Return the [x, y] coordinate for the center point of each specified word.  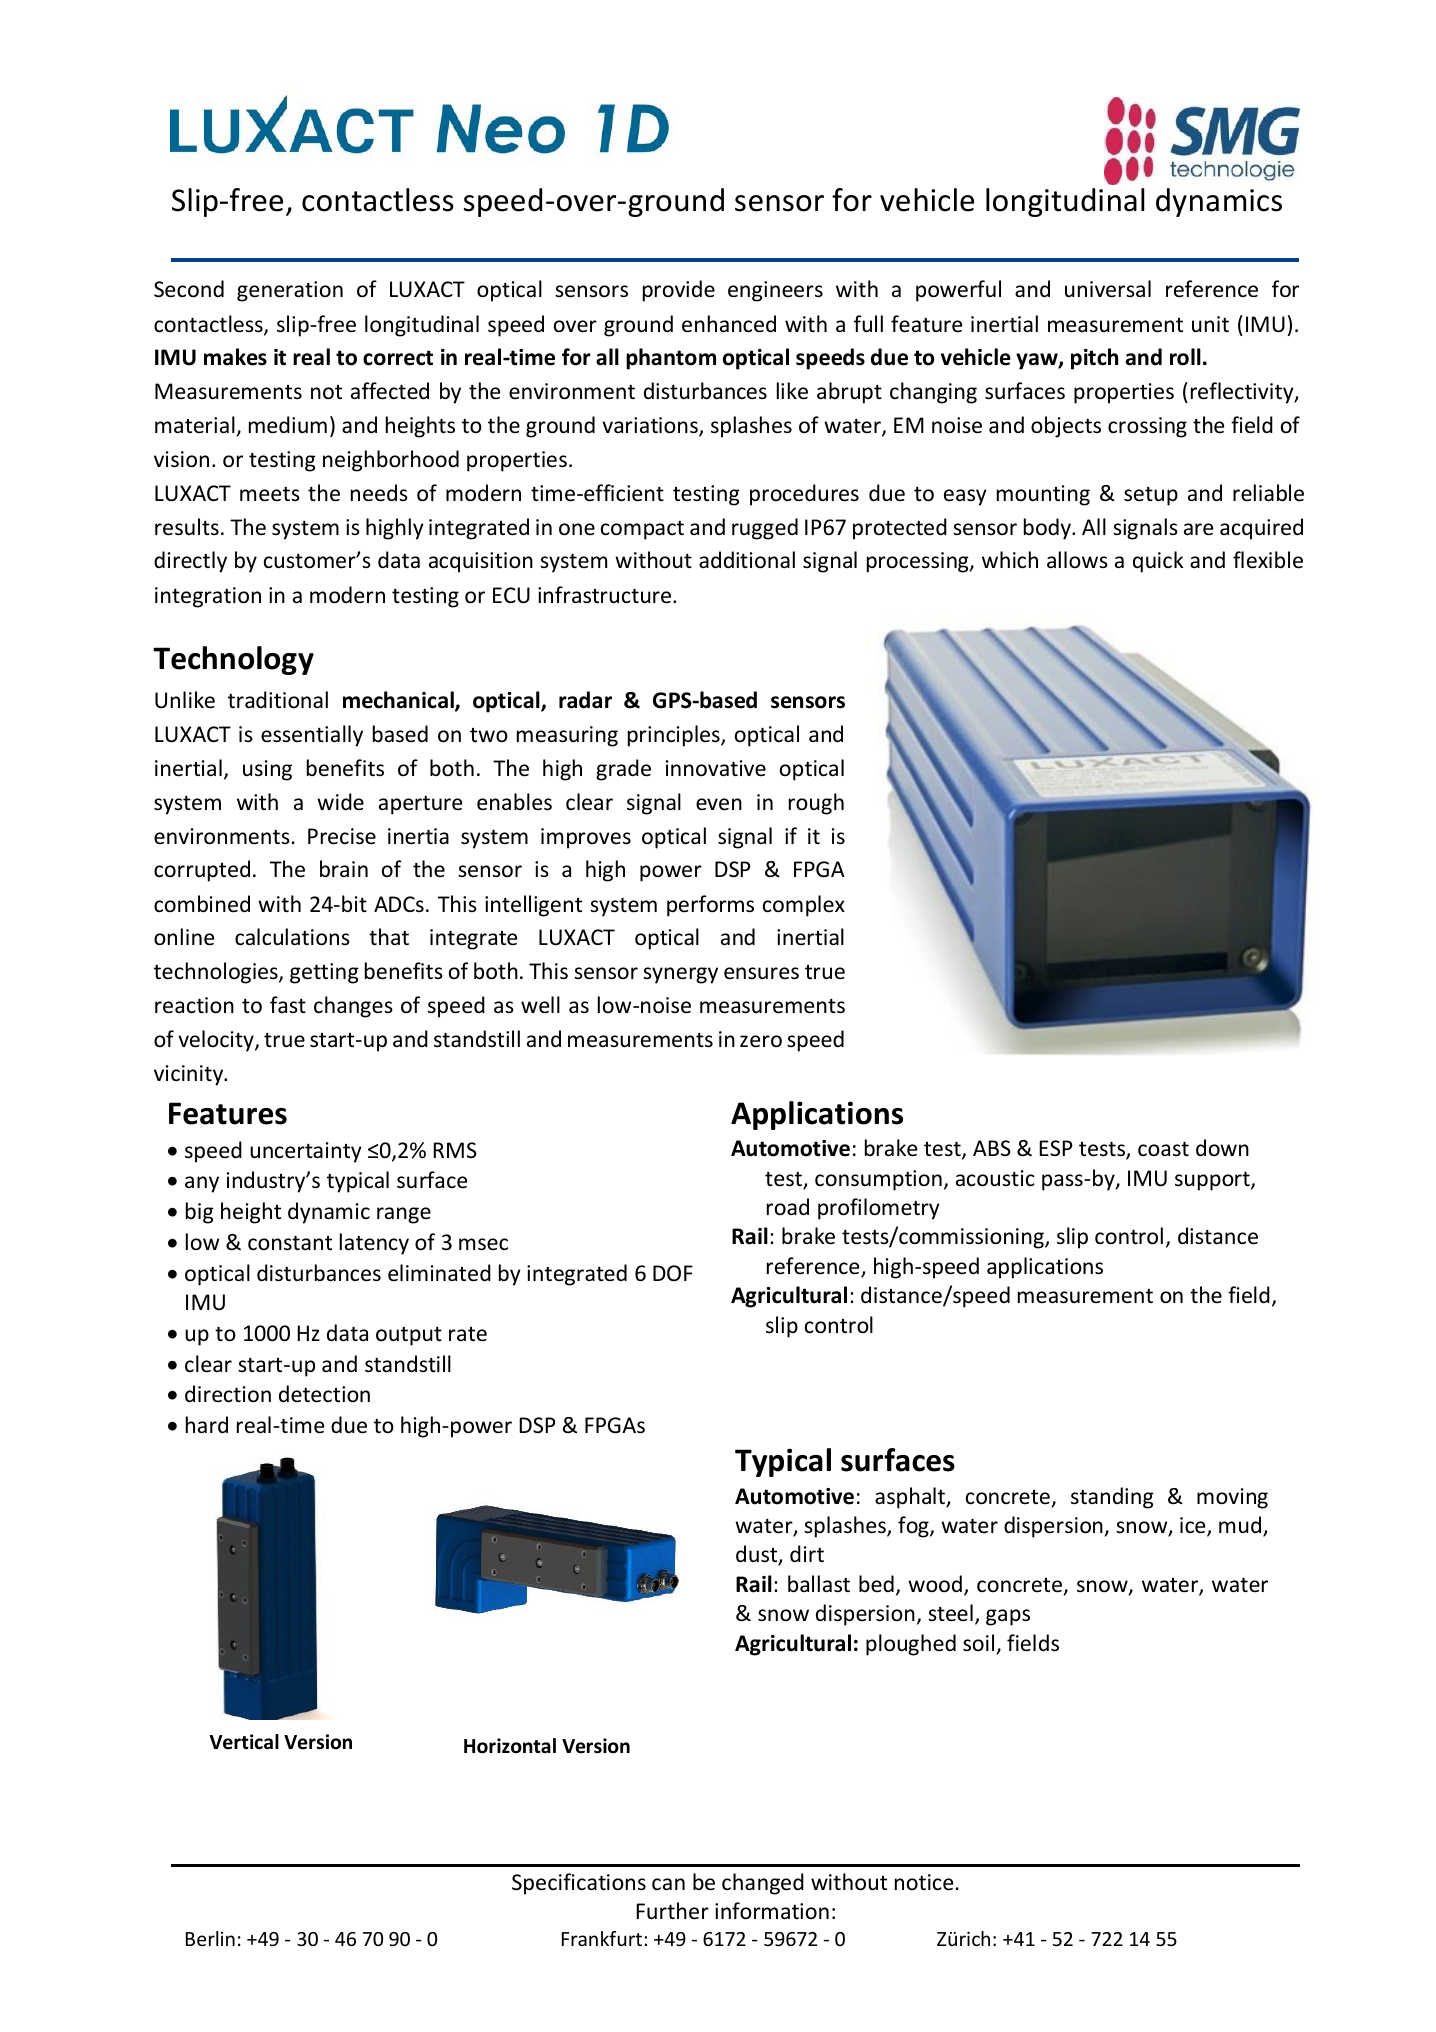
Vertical [244, 1742]
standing [1112, 1498]
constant [290, 1243]
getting [324, 973]
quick [1158, 562]
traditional [278, 700]
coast [1163, 1149]
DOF [673, 1273]
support [1213, 1181]
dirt [807, 1553]
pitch [1094, 359]
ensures [761, 973]
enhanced [729, 324]
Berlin [210, 1938]
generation [290, 291]
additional [747, 560]
